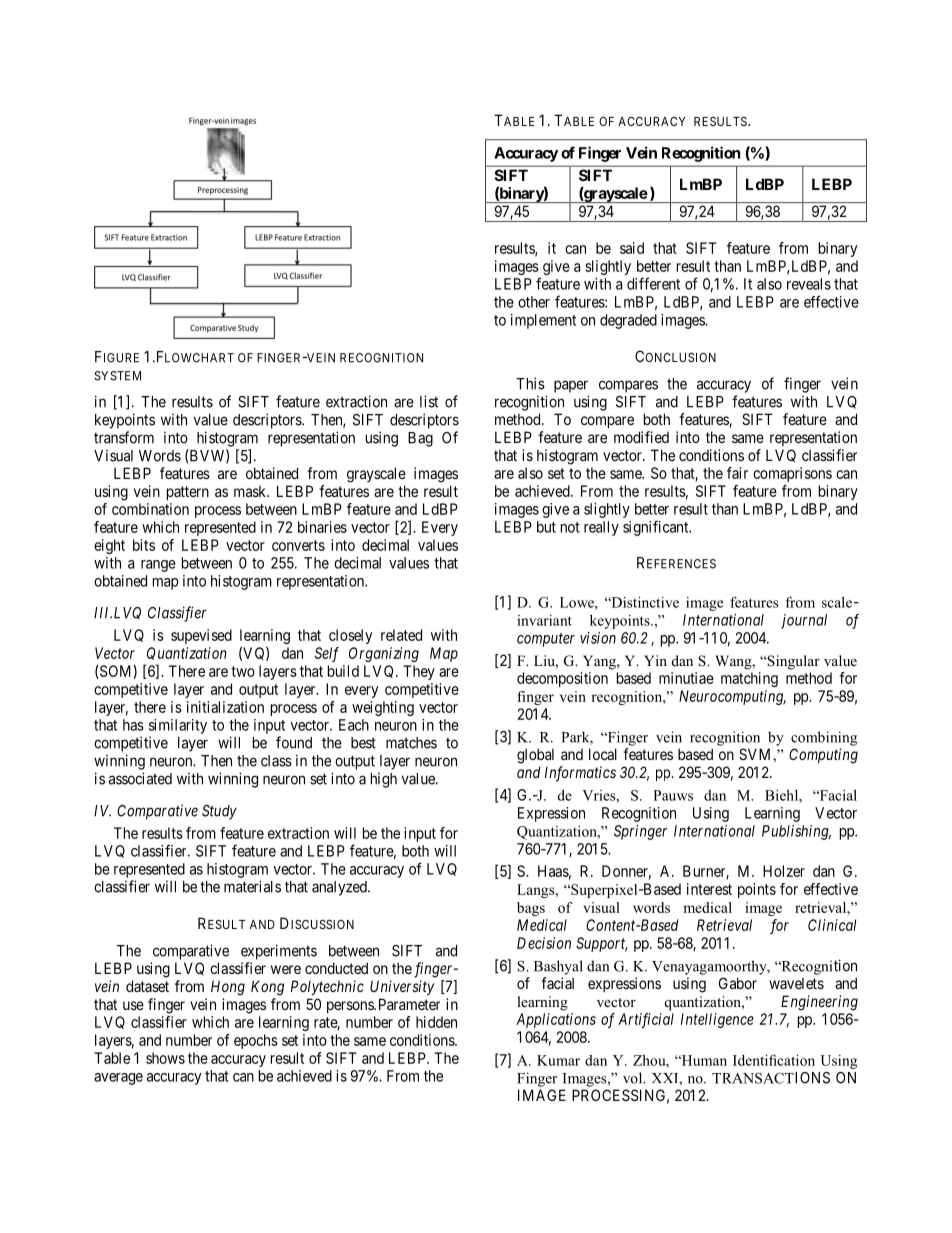 This screenshot has height=1233, width=952. What do you see at coordinates (252, 886) in the screenshot?
I see `materials` at bounding box center [252, 886].
